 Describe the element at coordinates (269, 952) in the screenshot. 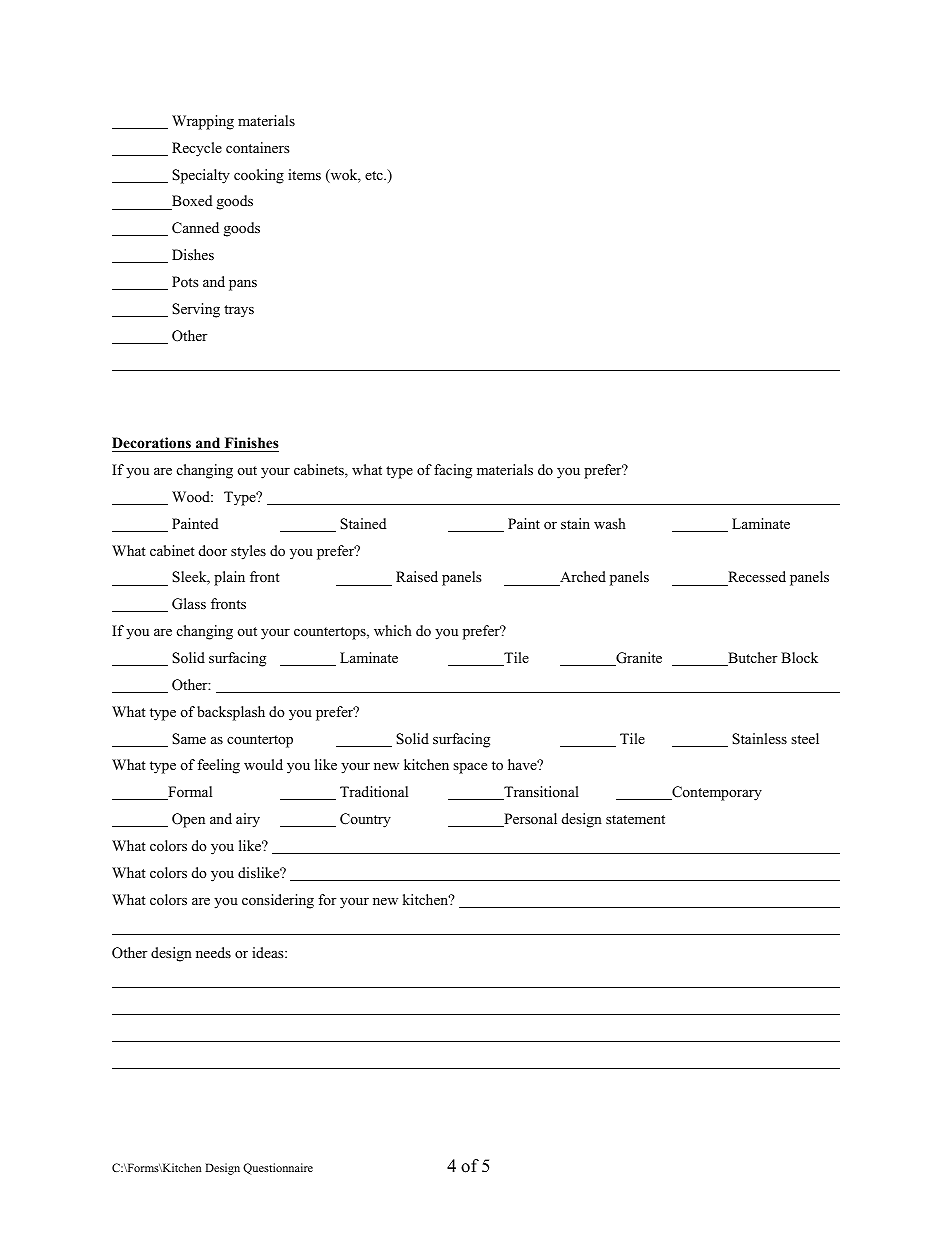

I see `ideas` at that location.
